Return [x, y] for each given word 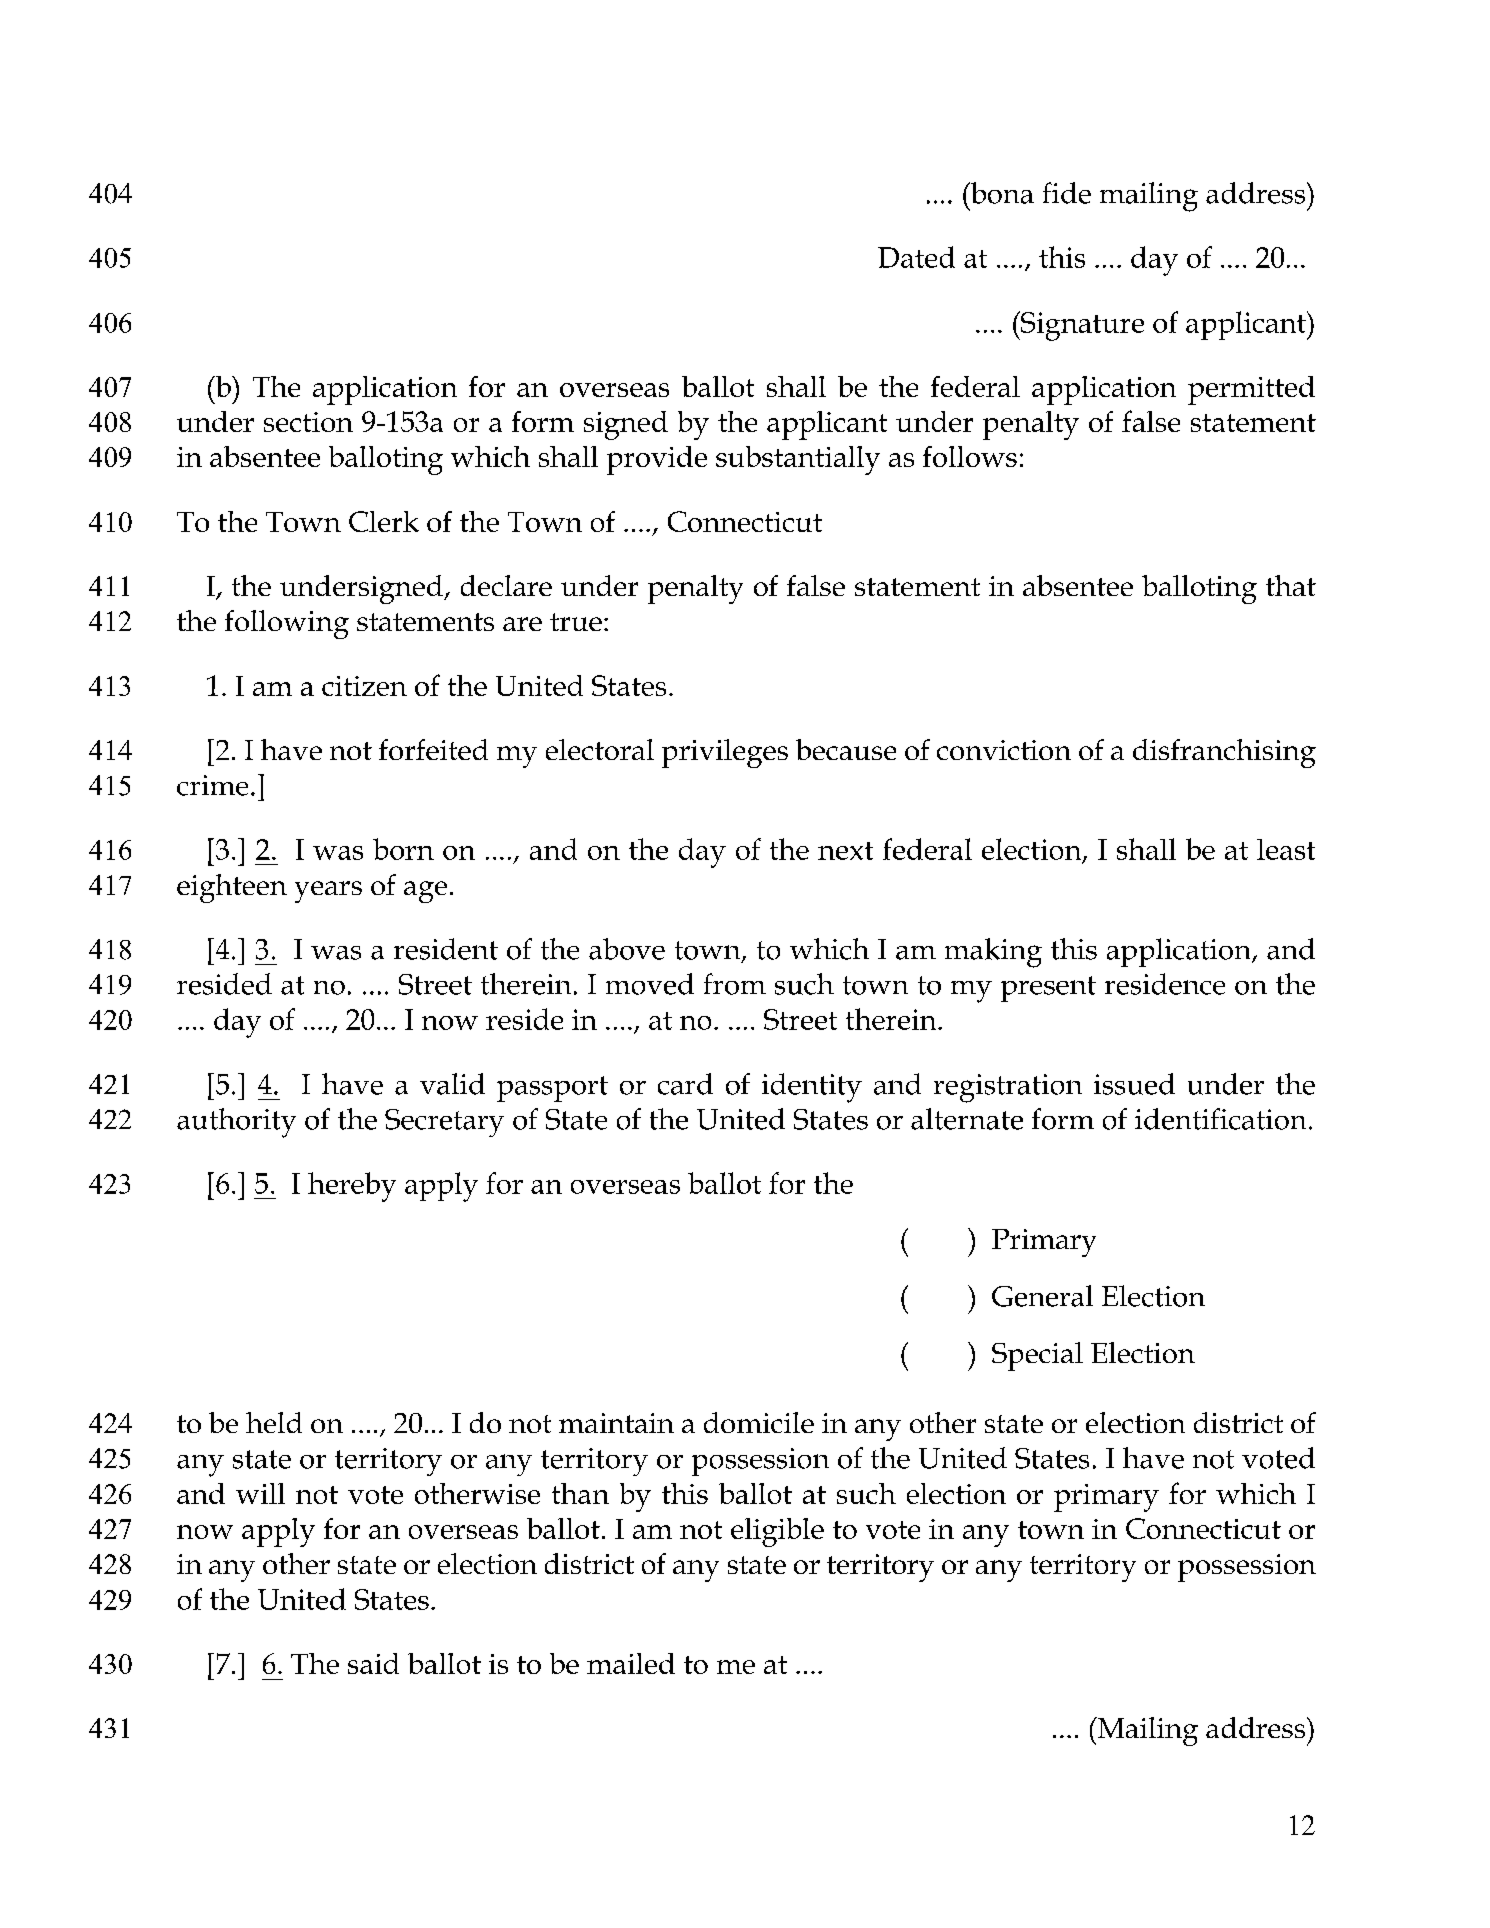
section [308, 422]
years [328, 892]
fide [1067, 193]
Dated [916, 257]
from [735, 984]
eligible [777, 1532]
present [1048, 989]
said [373, 1663]
